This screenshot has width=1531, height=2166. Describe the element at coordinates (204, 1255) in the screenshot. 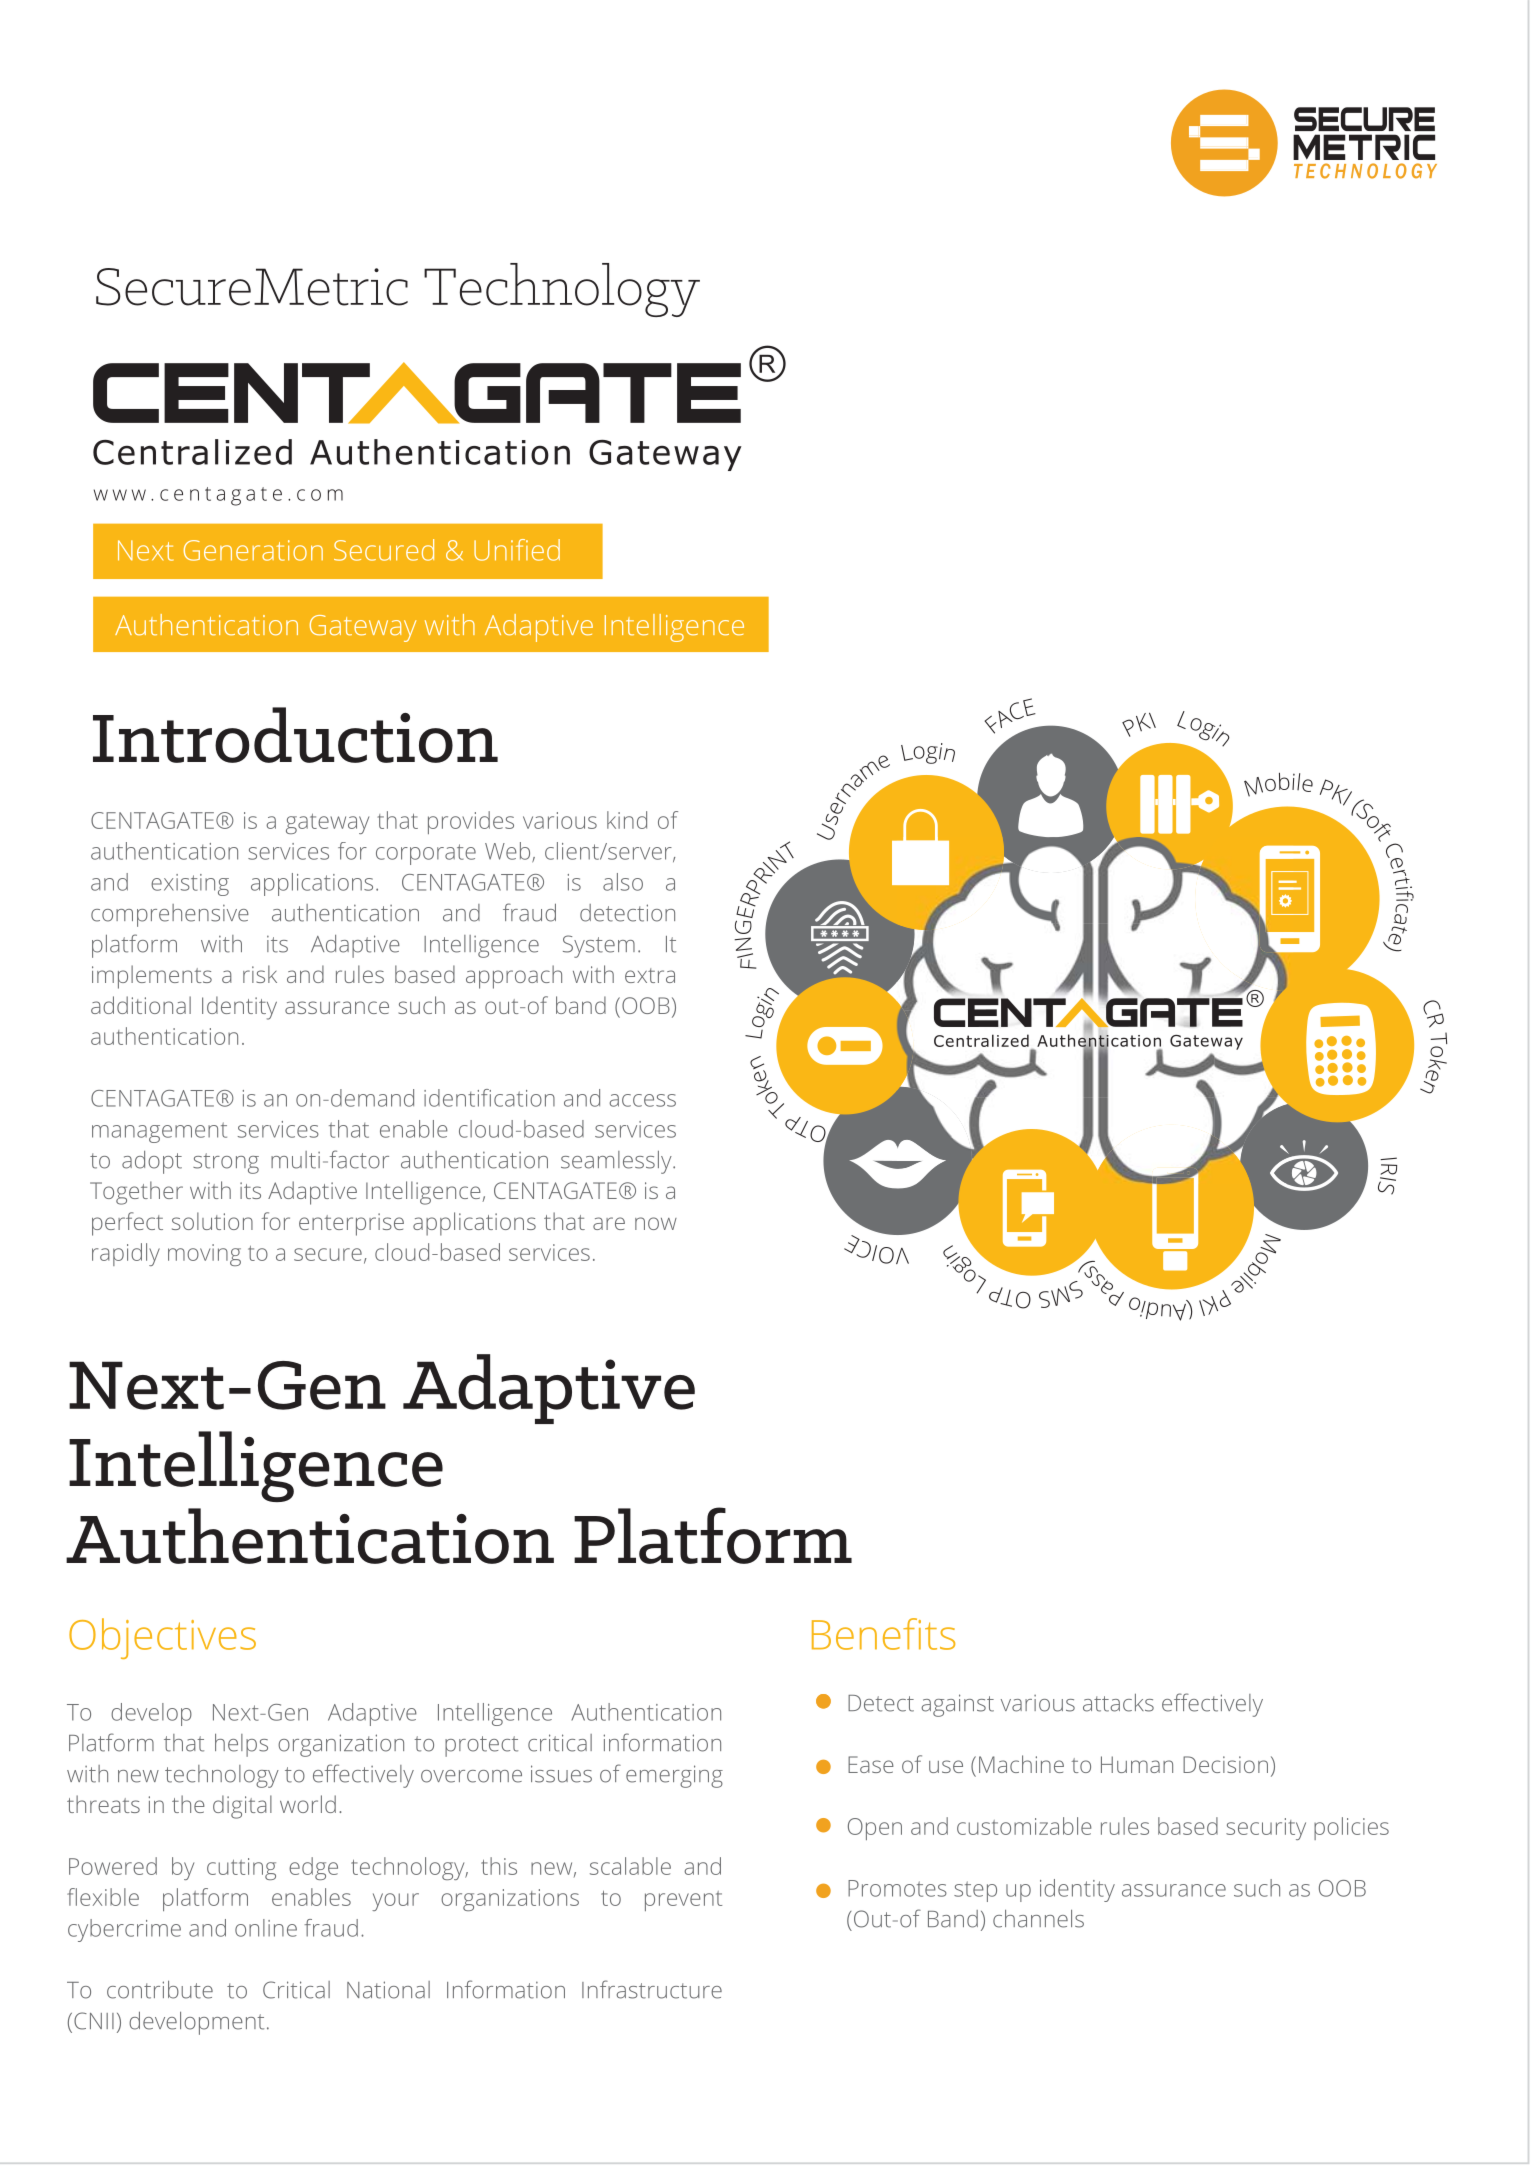

I see `moving` at that location.
